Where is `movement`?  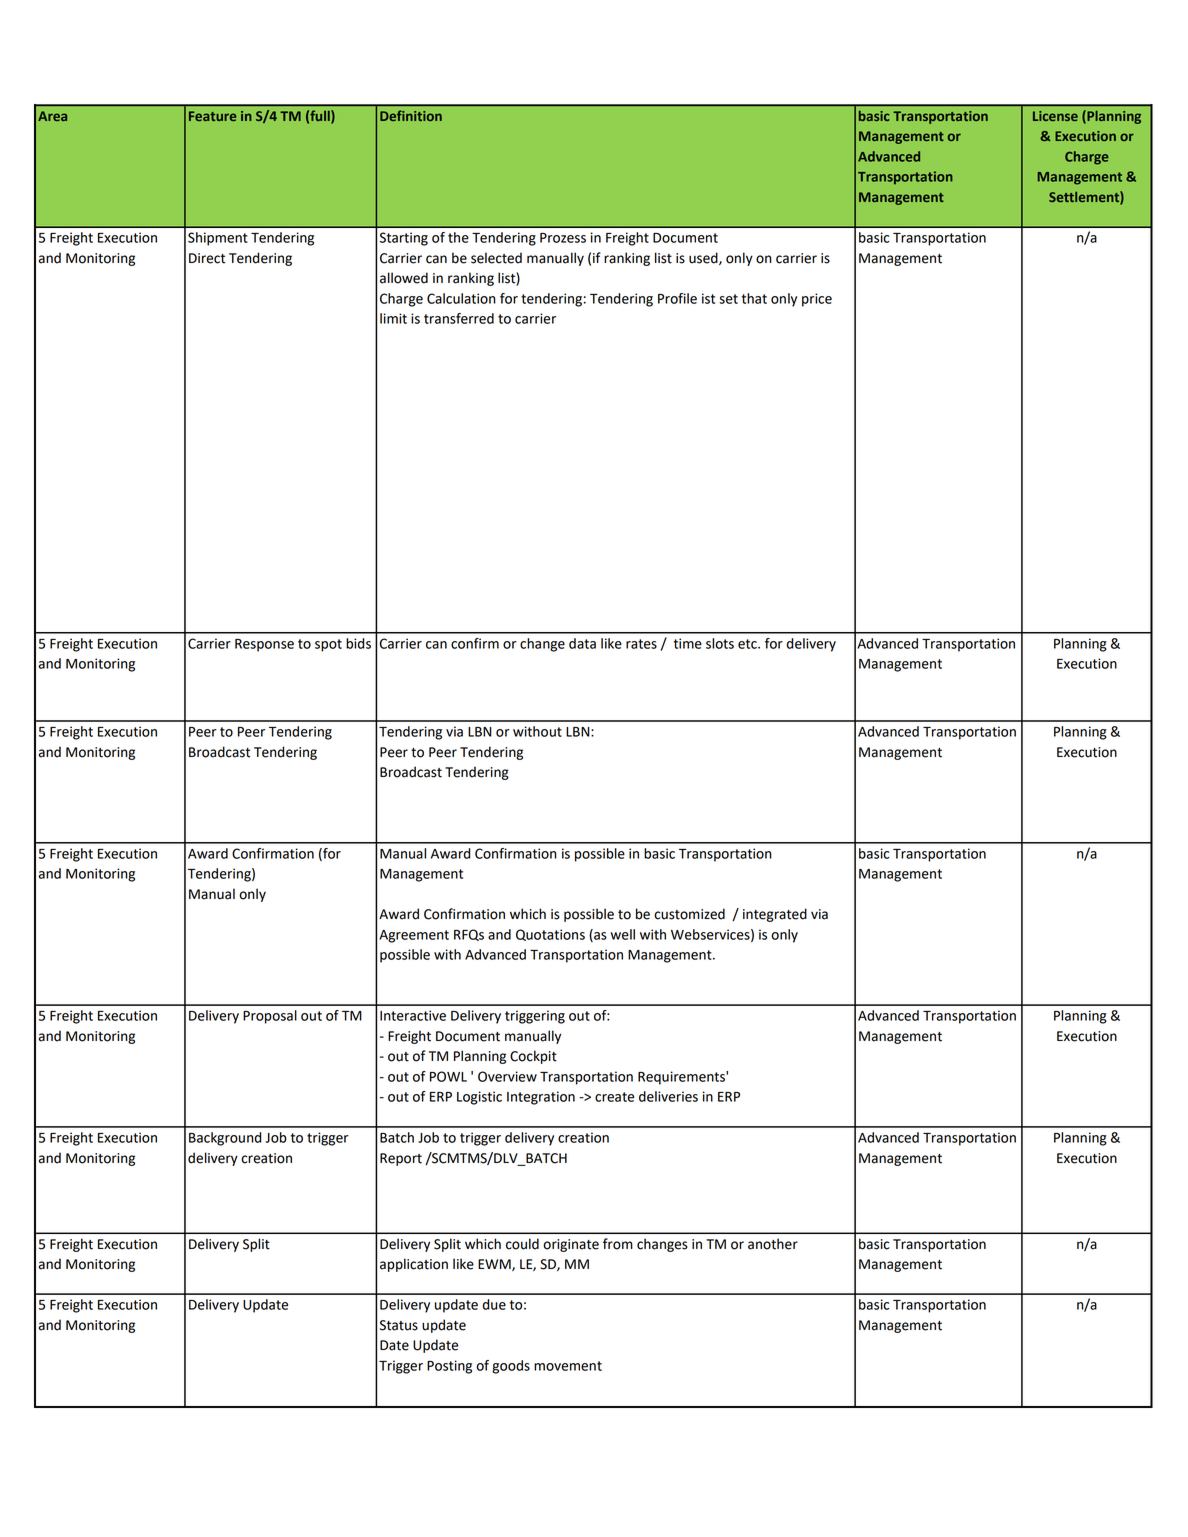 movement is located at coordinates (568, 1366).
